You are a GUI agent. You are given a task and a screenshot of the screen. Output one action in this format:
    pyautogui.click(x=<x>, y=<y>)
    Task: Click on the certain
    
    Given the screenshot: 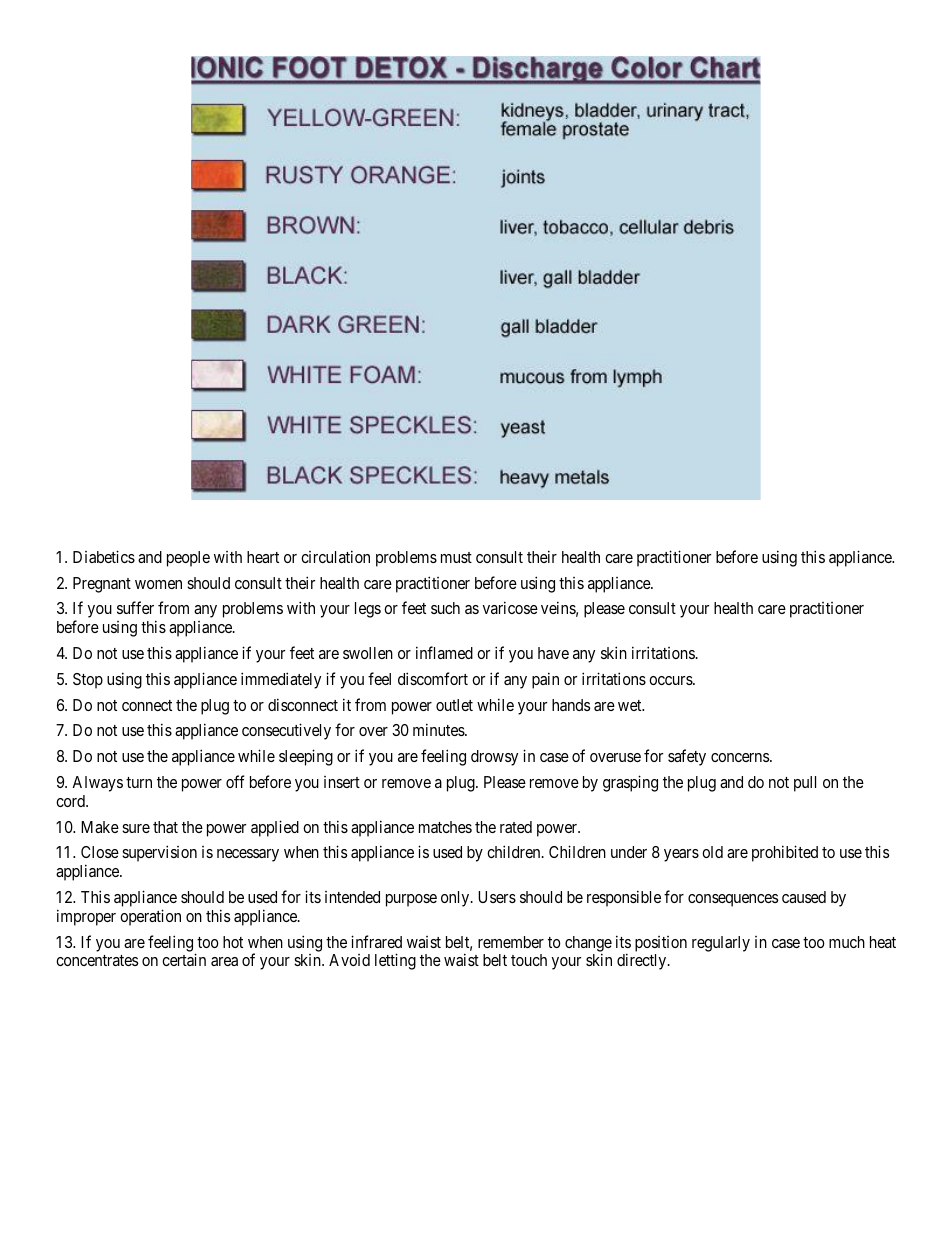 What is the action you would take?
    pyautogui.click(x=184, y=959)
